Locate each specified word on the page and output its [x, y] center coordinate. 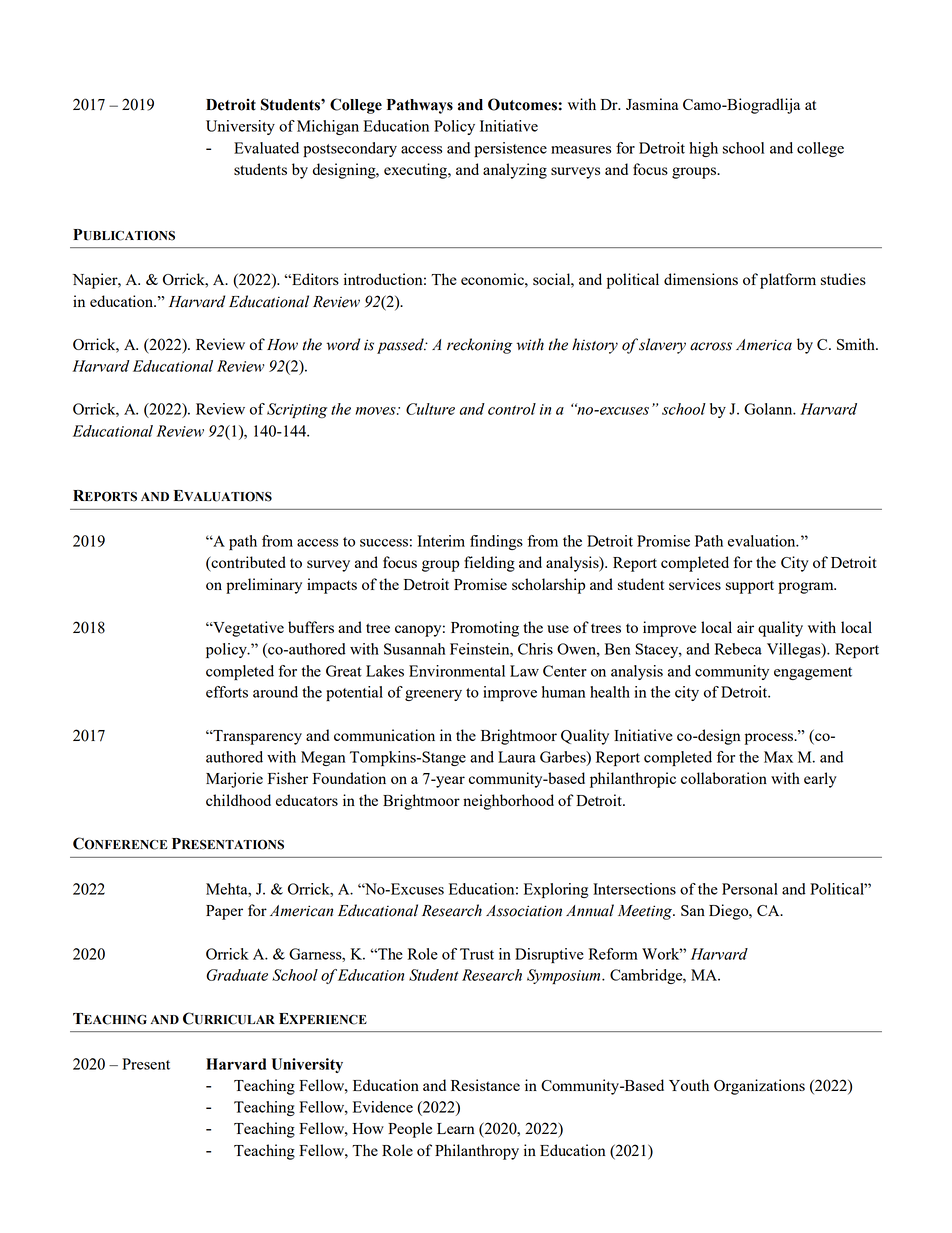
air [745, 627]
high [703, 149]
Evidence [383, 1107]
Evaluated [266, 148]
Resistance [485, 1085]
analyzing [515, 171]
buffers [311, 627]
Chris [535, 649]
